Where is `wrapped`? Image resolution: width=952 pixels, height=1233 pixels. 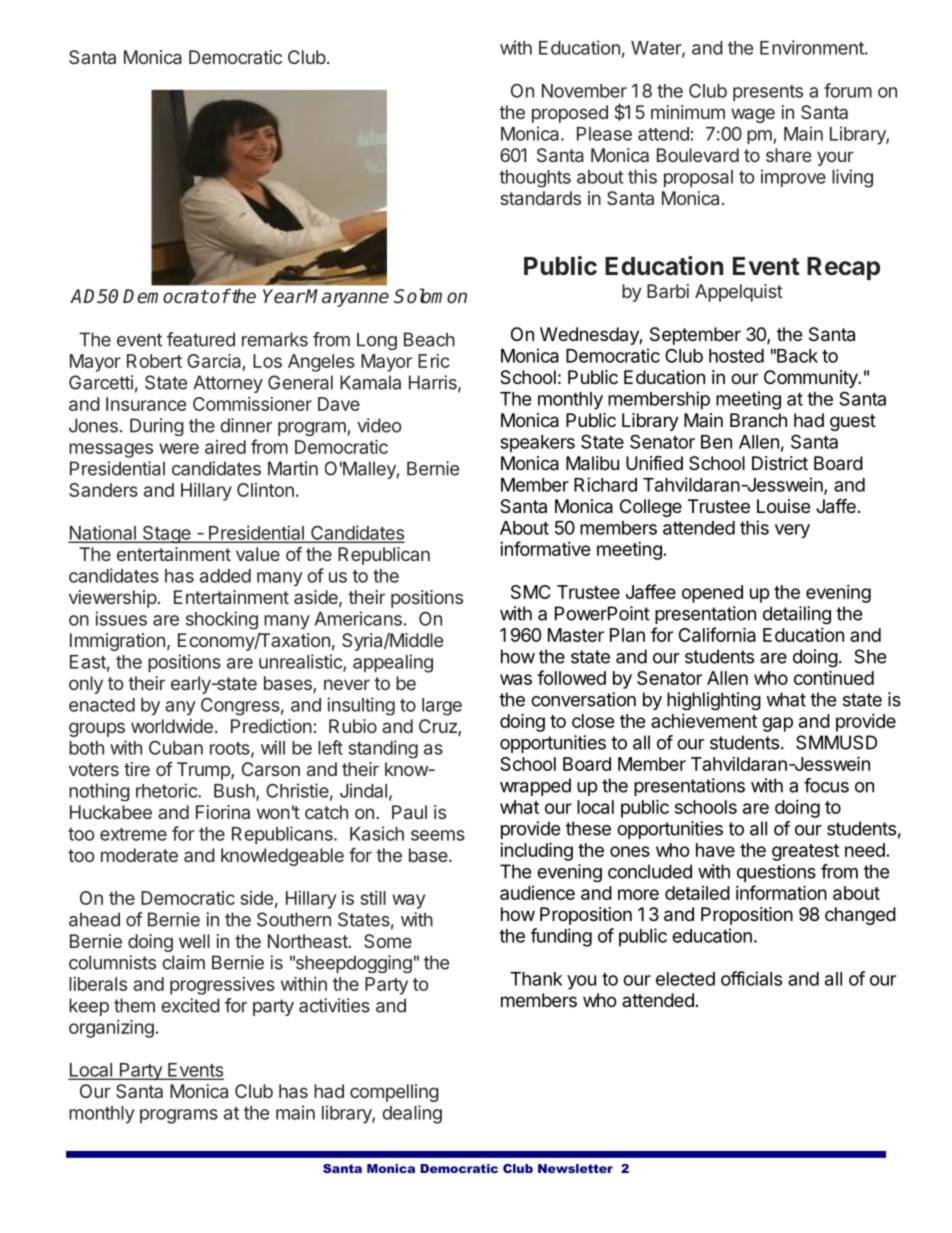
wrapped is located at coordinates (535, 787).
